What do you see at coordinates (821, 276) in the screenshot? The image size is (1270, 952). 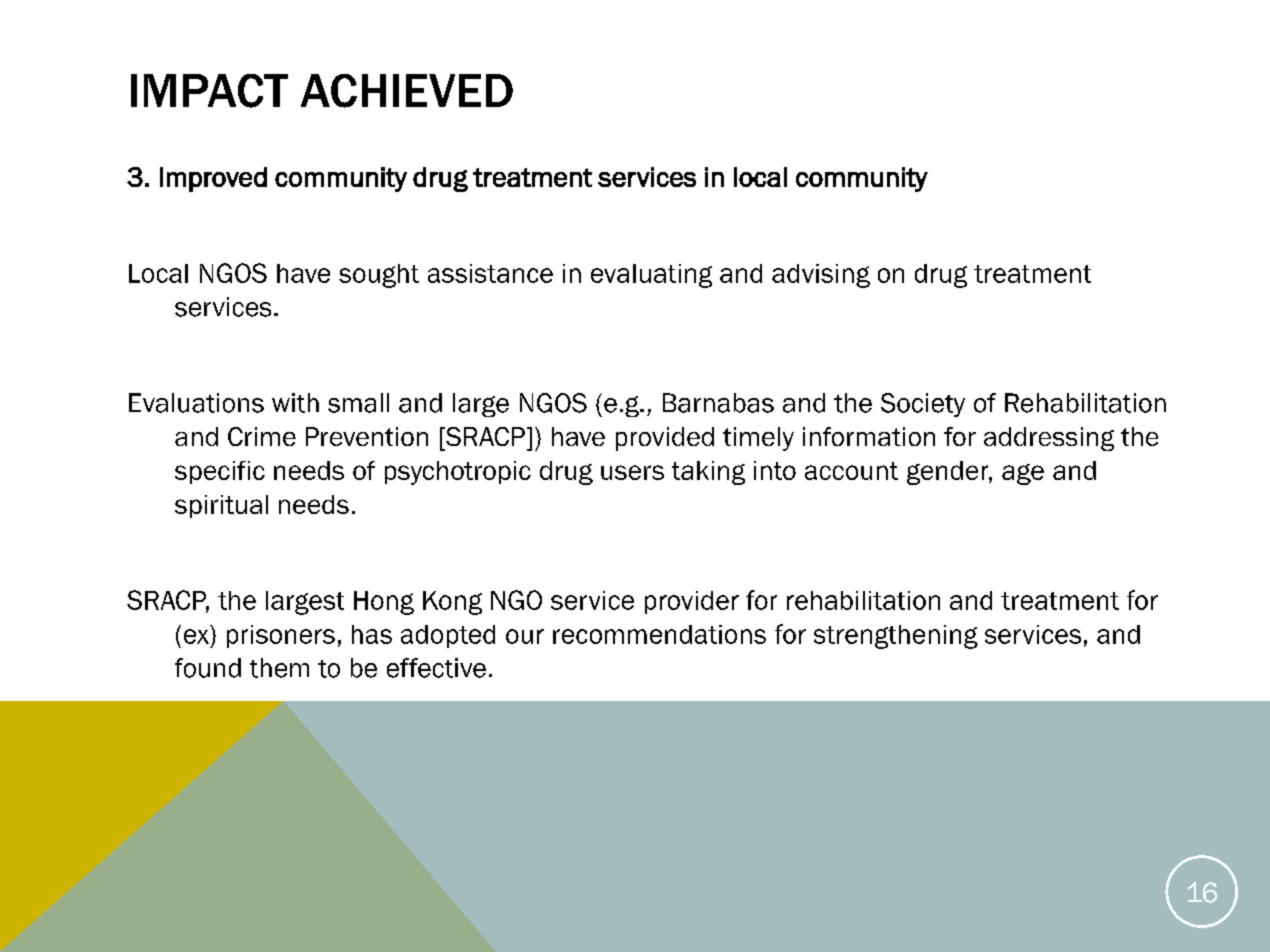 I see `advising` at bounding box center [821, 276].
